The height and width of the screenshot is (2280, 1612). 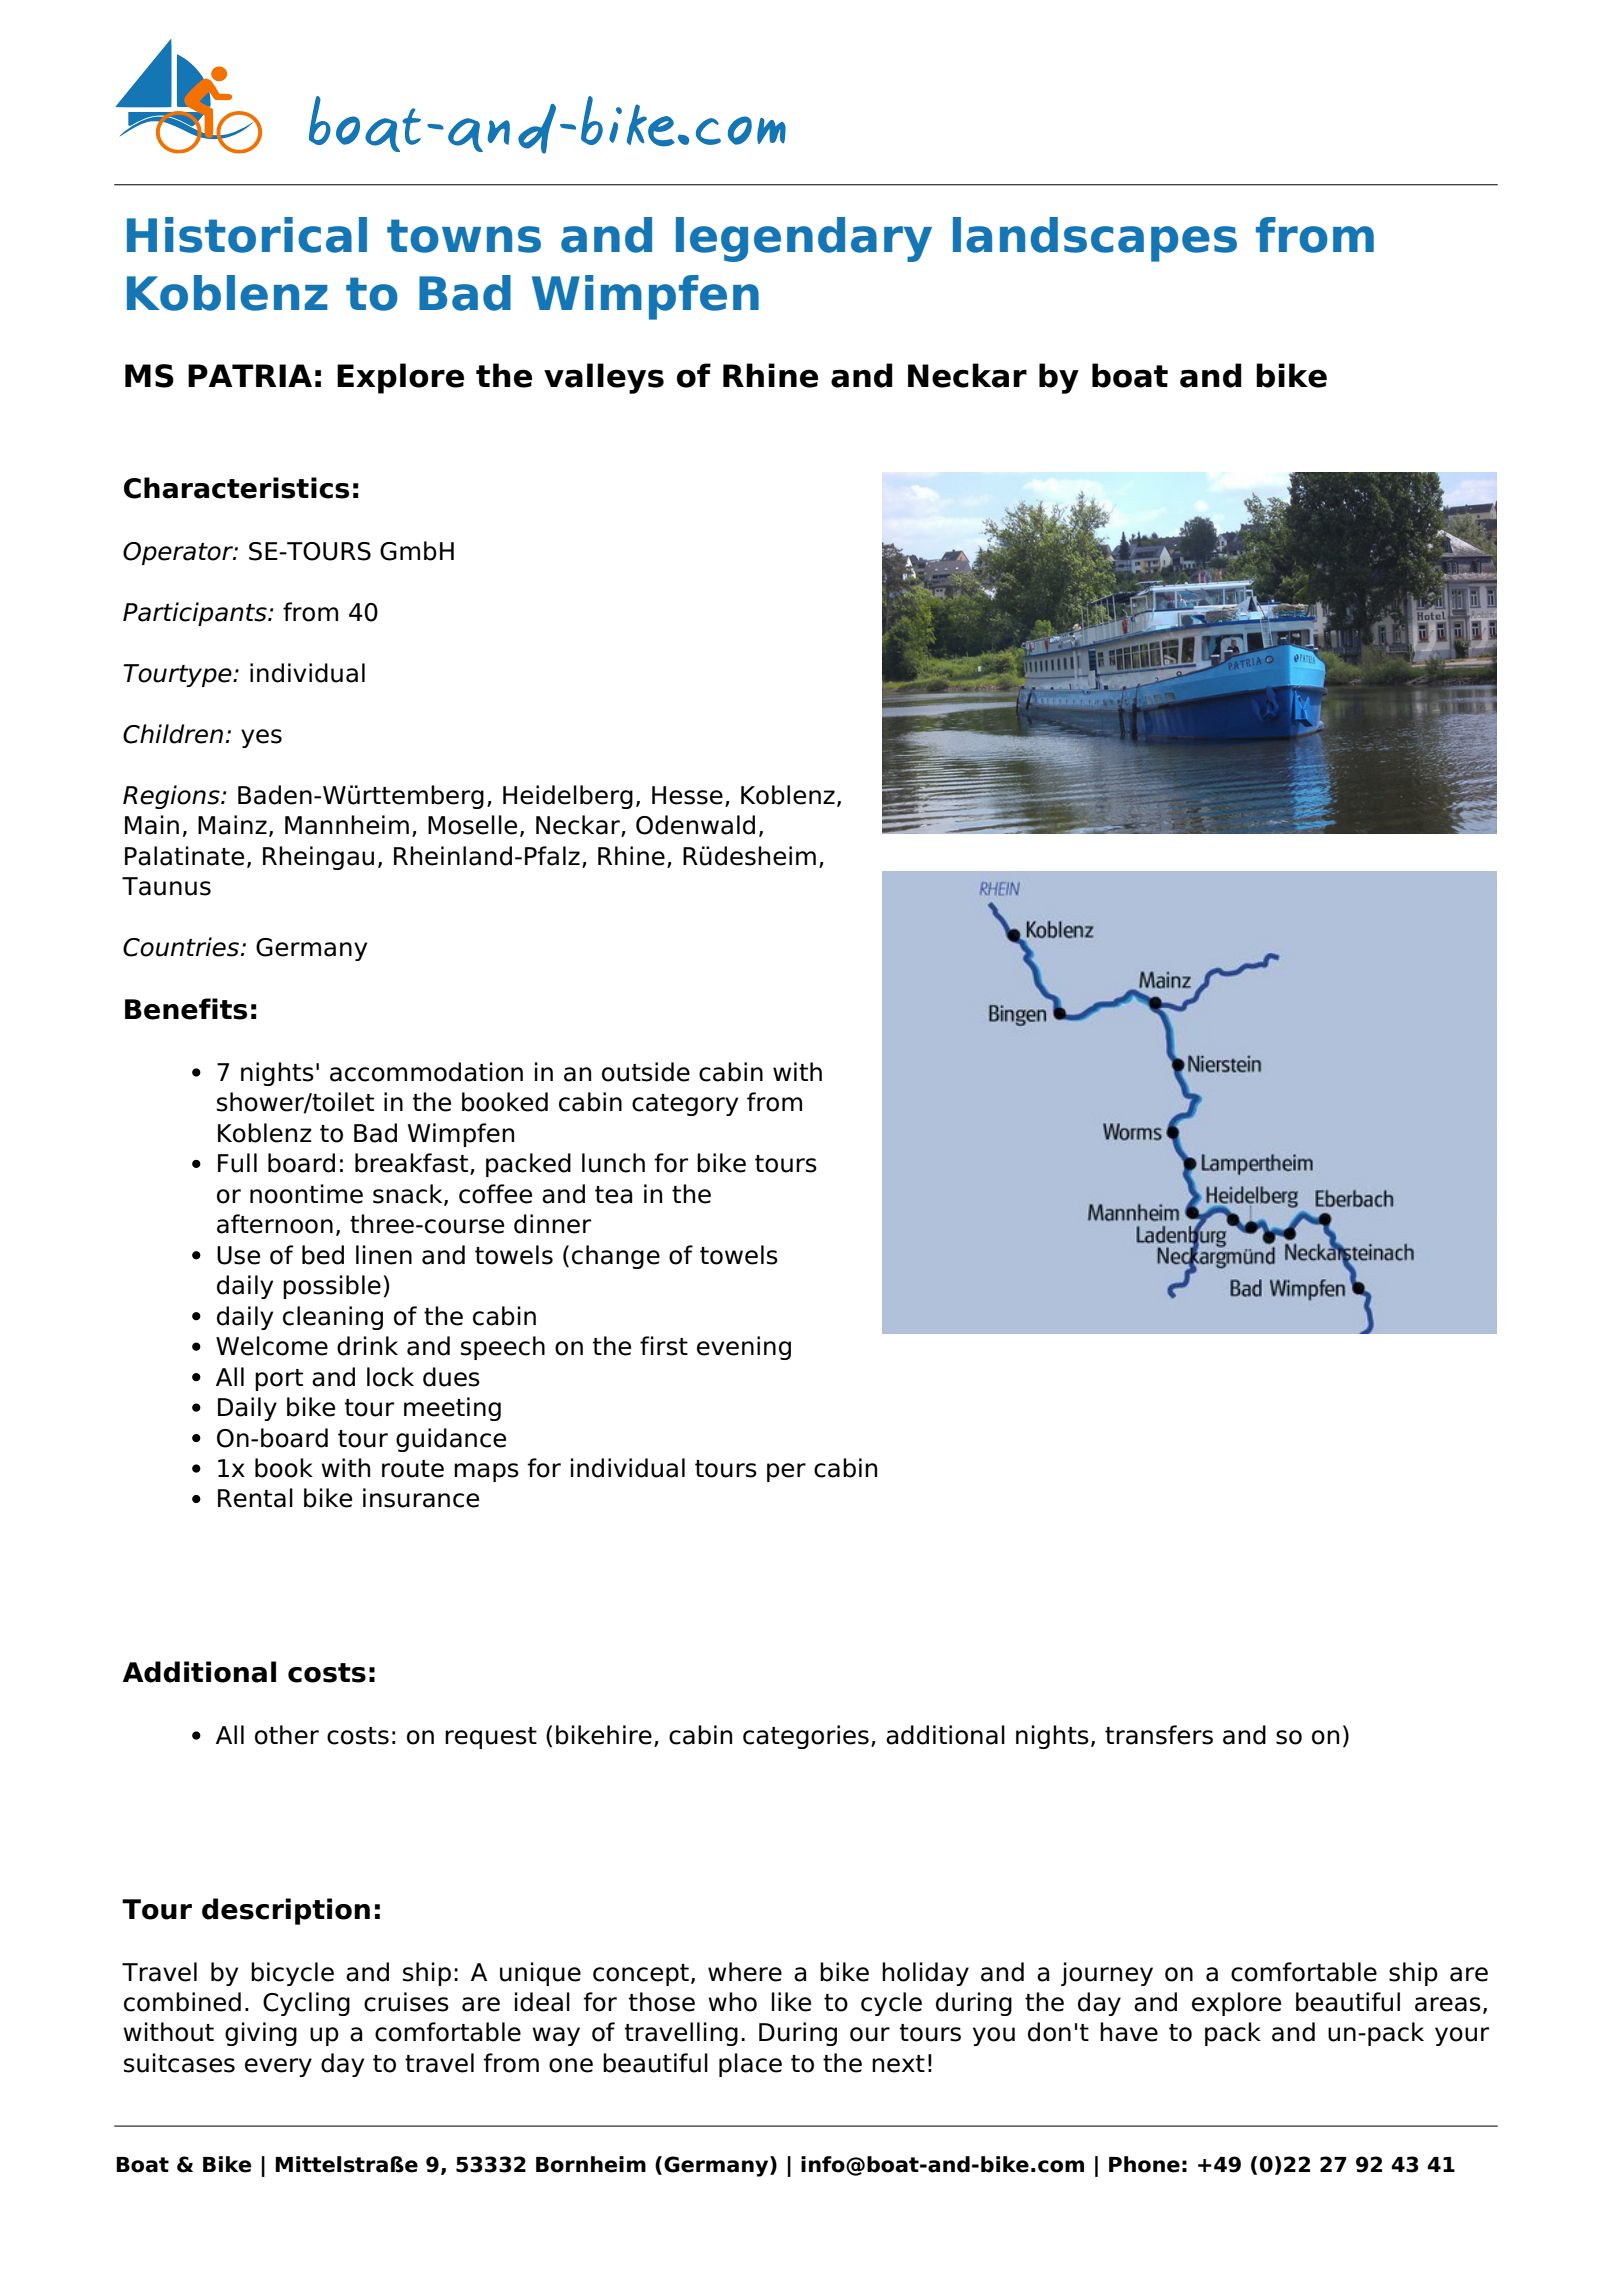 I want to click on place, so click(x=750, y=2065).
